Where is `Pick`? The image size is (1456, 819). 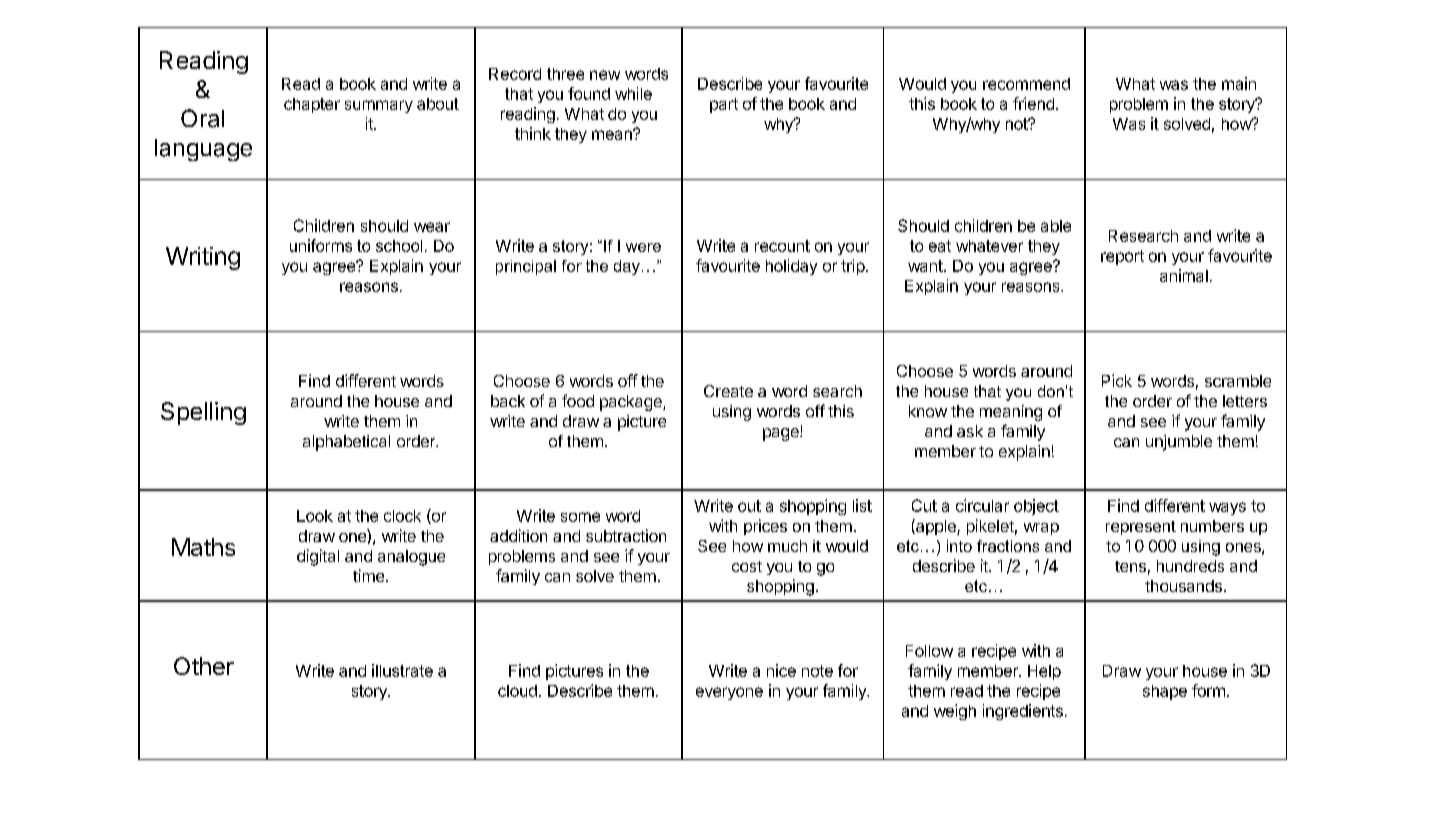
Pick is located at coordinates (1117, 380).
